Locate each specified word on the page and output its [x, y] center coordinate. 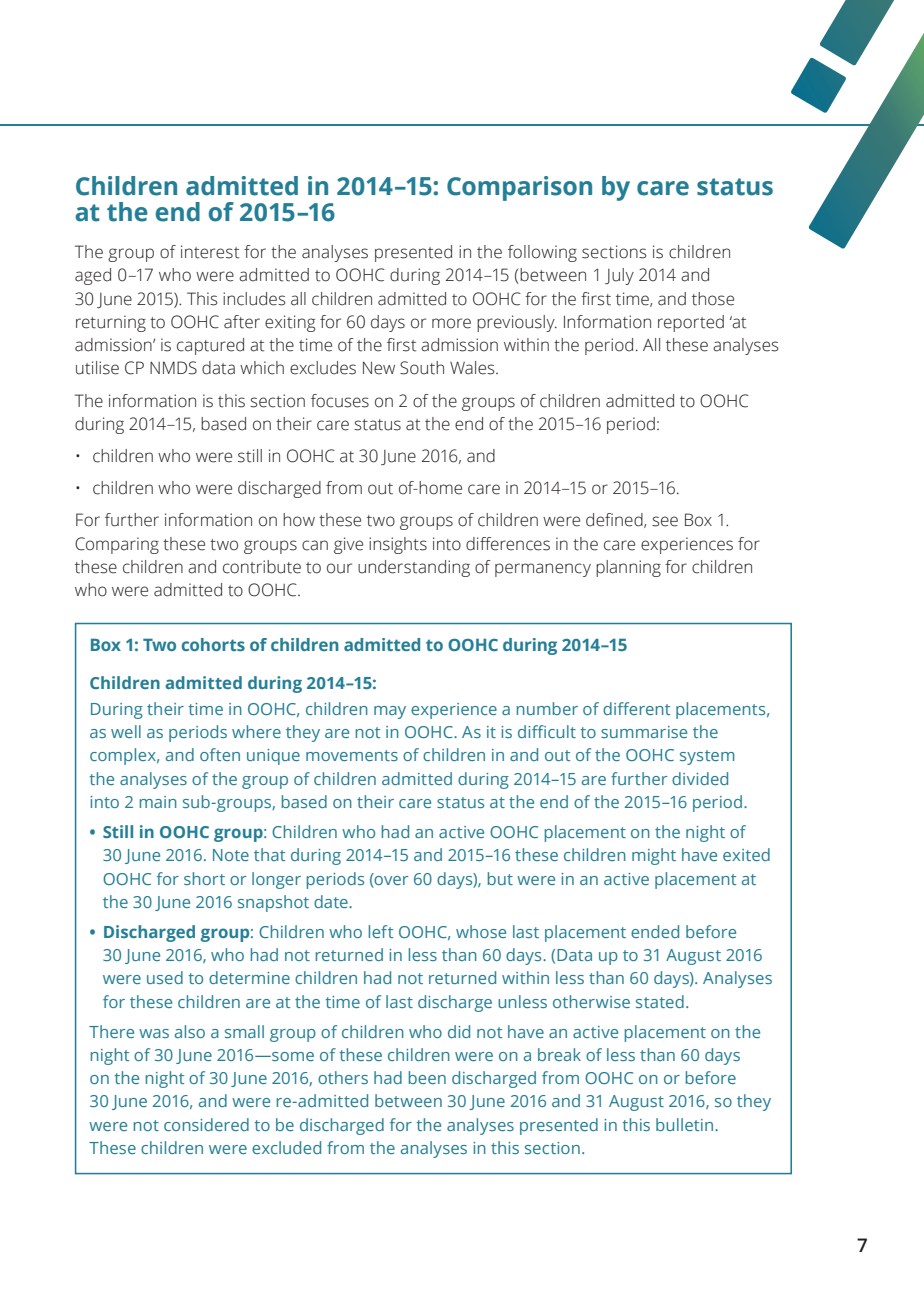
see [665, 521]
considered [206, 1124]
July [619, 276]
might [654, 856]
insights [398, 545]
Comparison [519, 188]
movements [352, 755]
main [158, 802]
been [427, 1077]
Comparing [117, 545]
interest [210, 252]
